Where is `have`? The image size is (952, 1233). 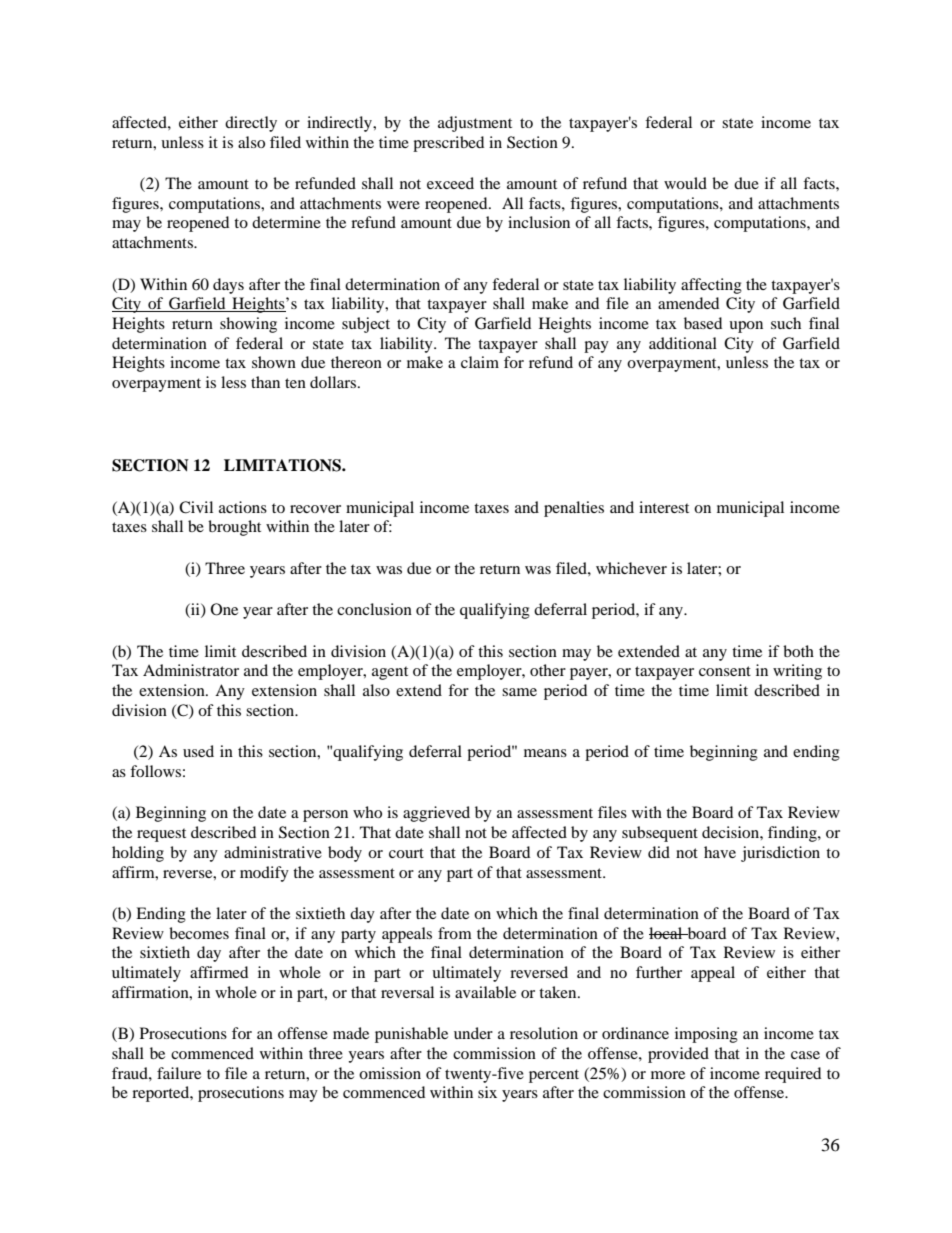
have is located at coordinates (720, 852).
